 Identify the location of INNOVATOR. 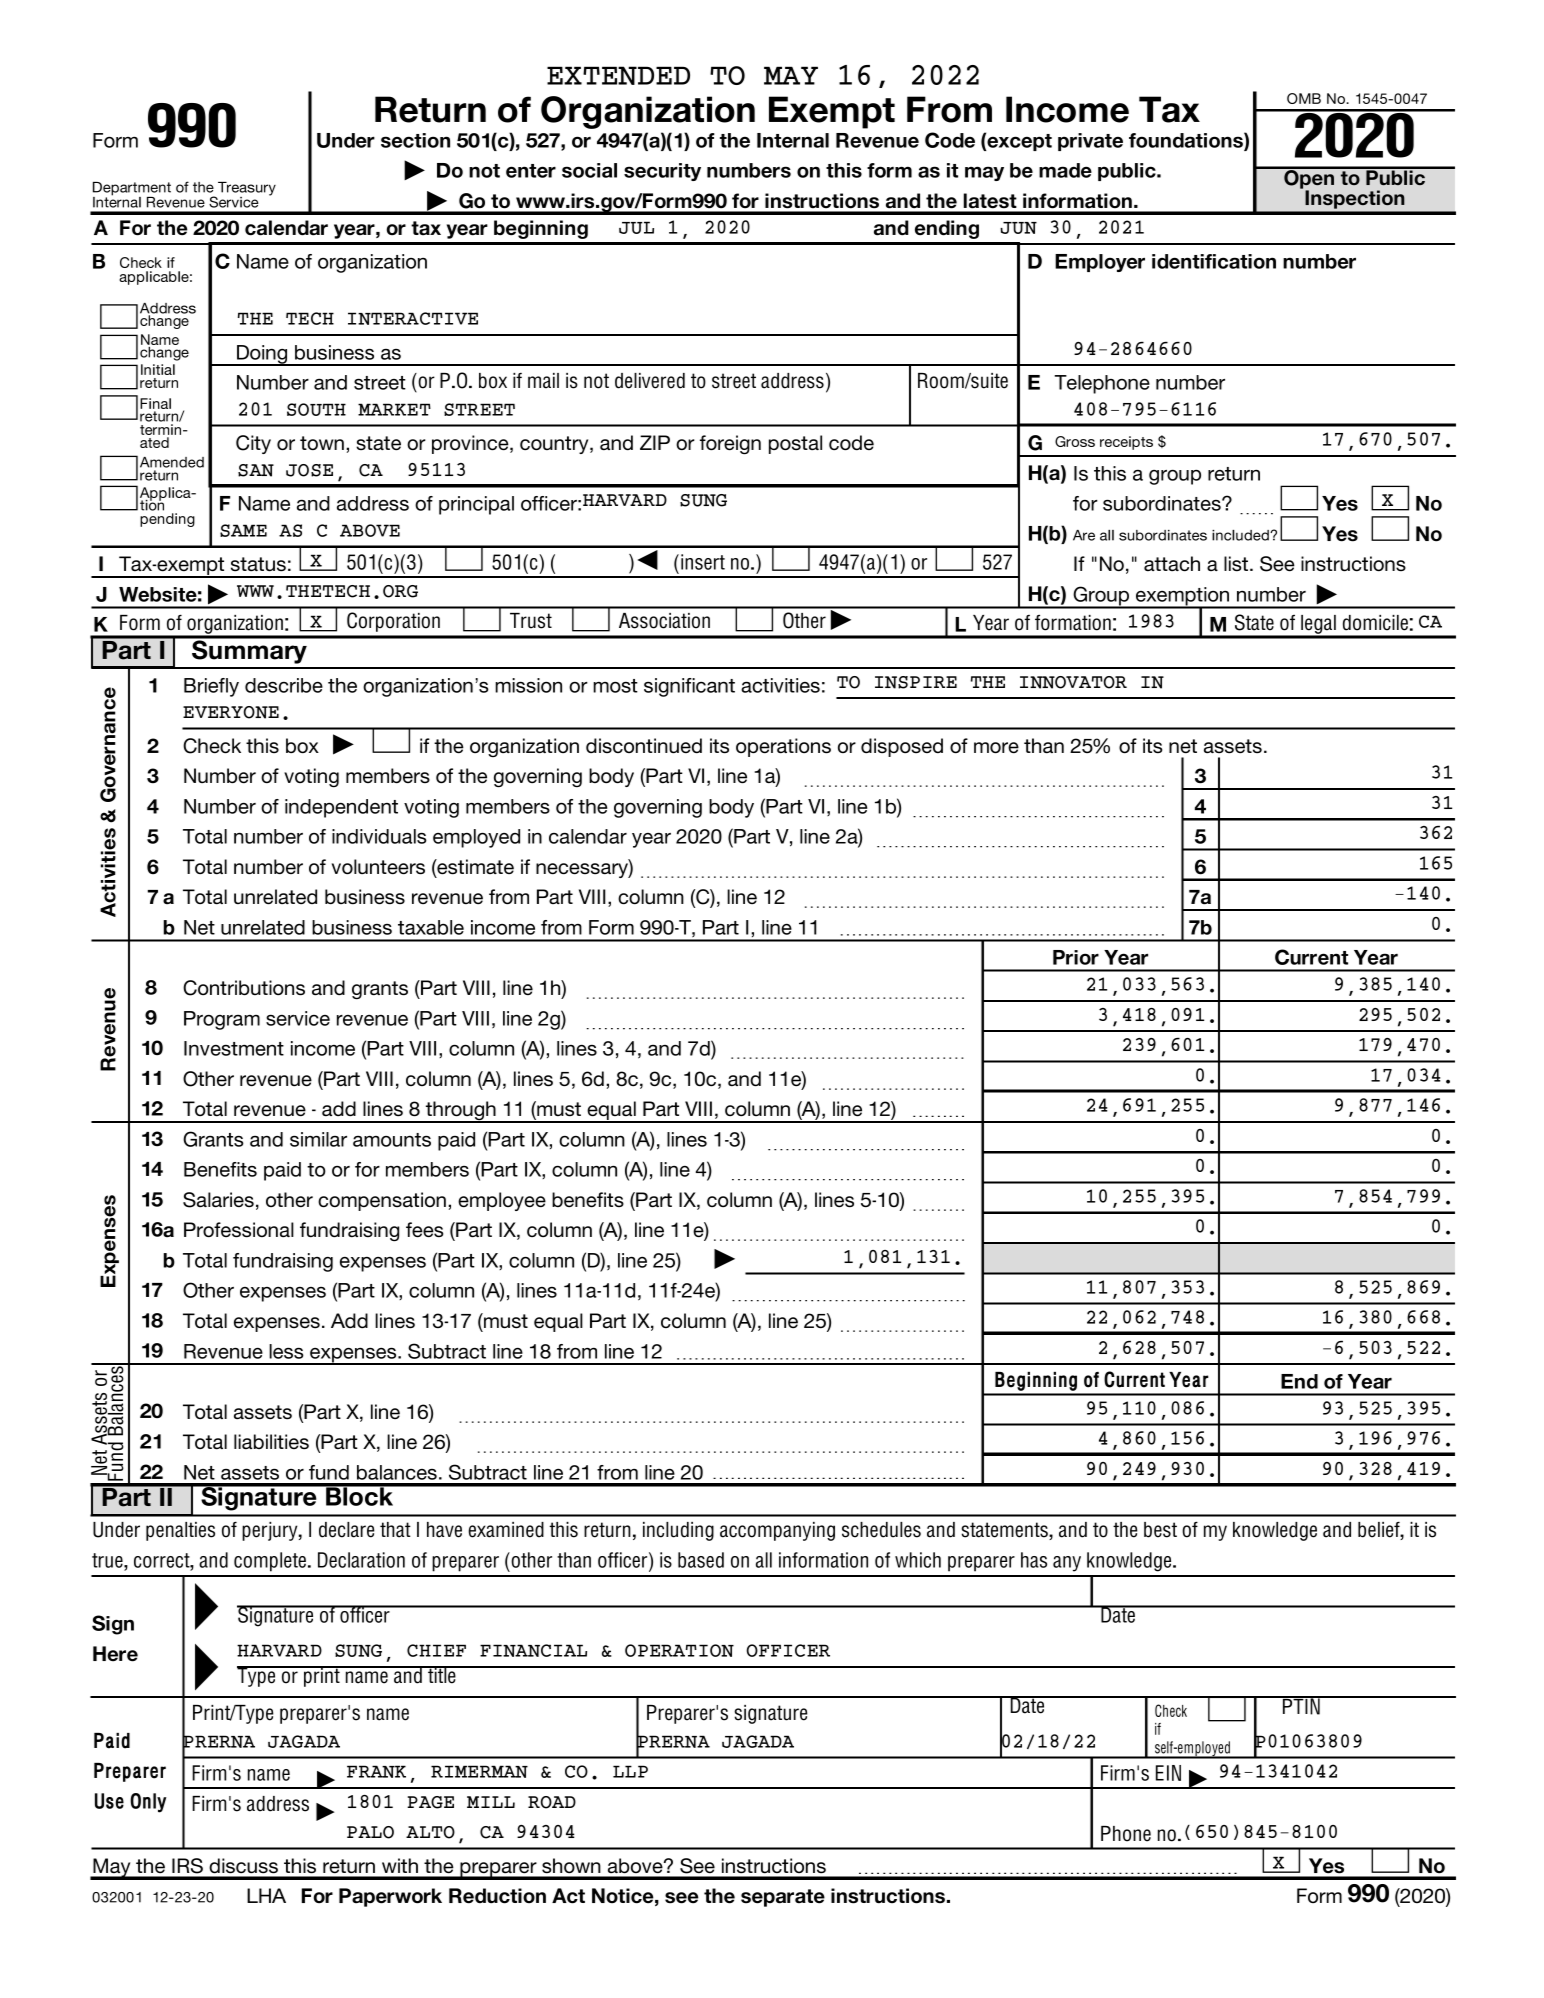
(1073, 682).
